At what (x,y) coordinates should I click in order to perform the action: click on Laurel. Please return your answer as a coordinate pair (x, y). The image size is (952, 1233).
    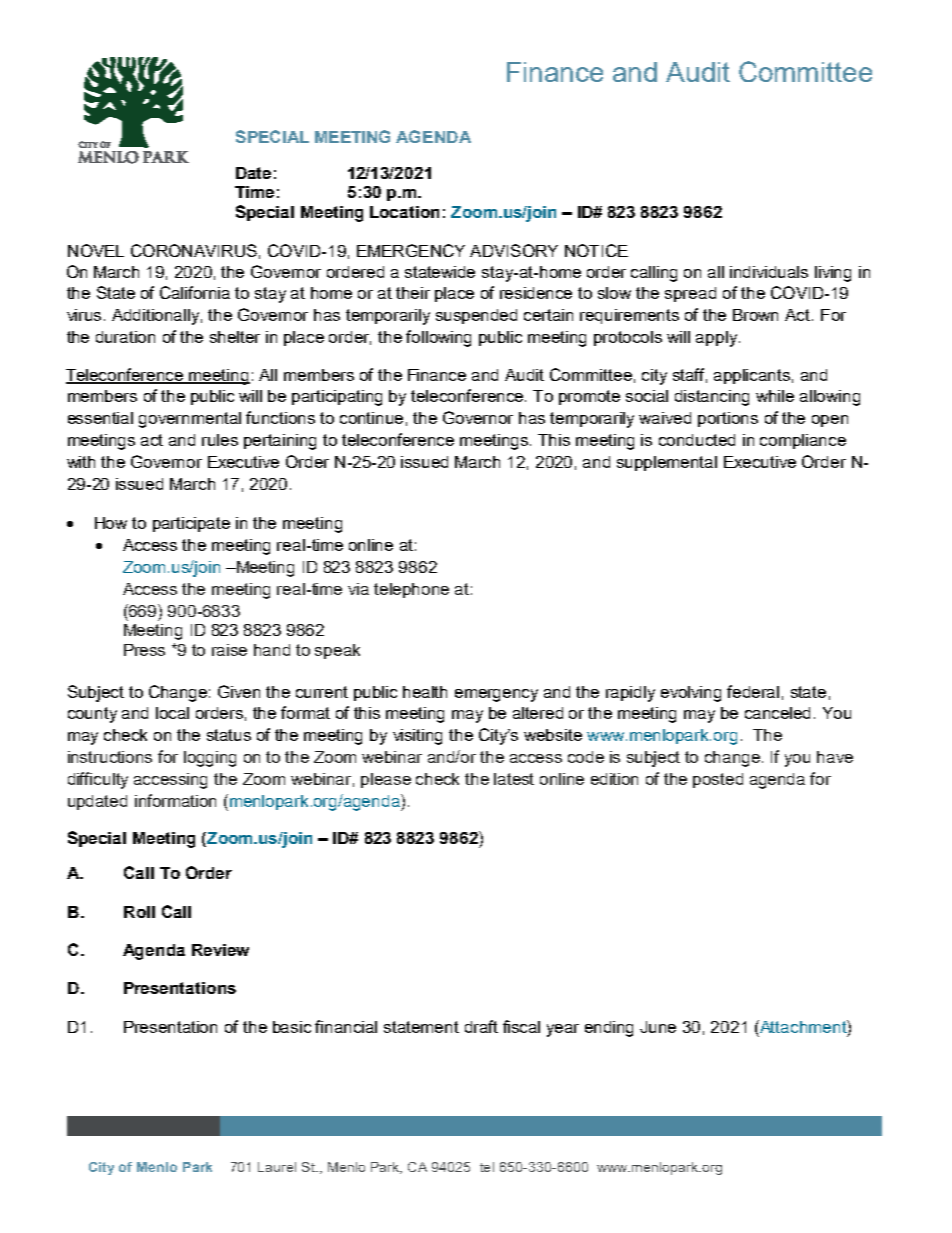
    Looking at the image, I should click on (277, 1167).
